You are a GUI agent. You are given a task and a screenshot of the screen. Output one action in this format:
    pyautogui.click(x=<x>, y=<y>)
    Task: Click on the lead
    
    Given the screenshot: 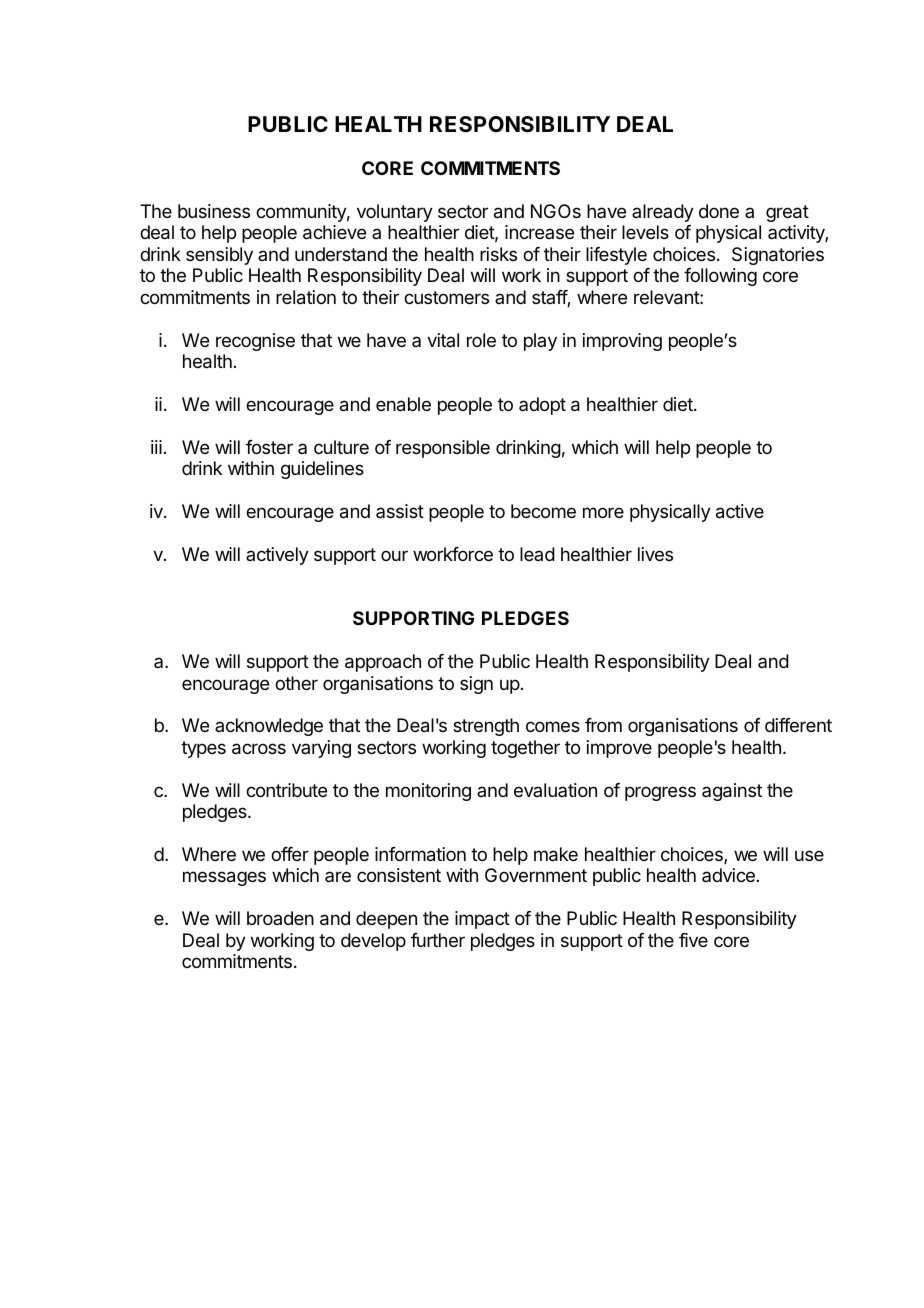 What is the action you would take?
    pyautogui.click(x=537, y=554)
